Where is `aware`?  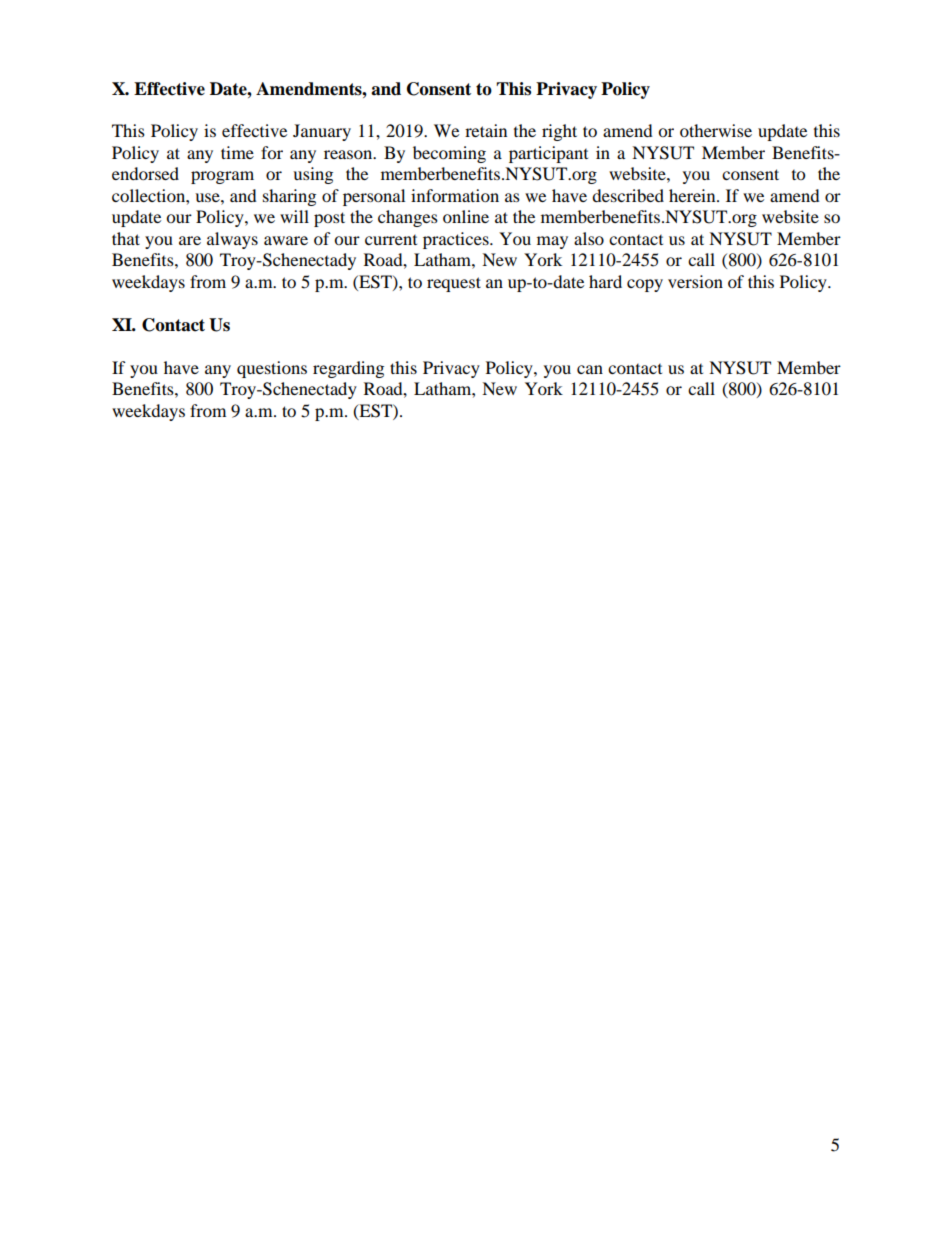 aware is located at coordinates (286, 240).
